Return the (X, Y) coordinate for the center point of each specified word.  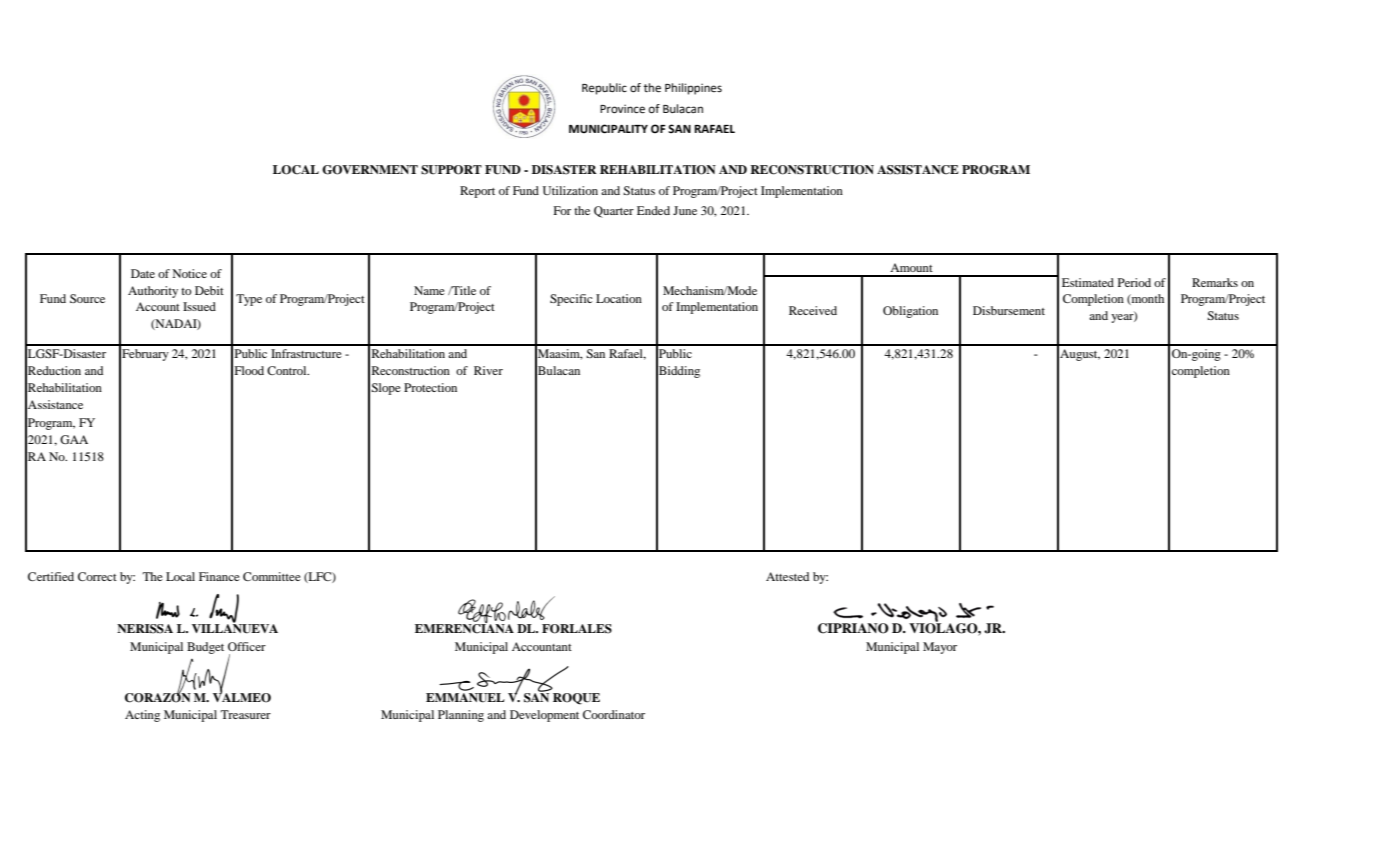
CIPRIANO (853, 628)
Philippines (693, 89)
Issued (199, 306)
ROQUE (576, 699)
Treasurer (245, 714)
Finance (219, 576)
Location (619, 298)
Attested (787, 576)
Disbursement (1009, 310)
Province (622, 109)
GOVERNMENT (370, 170)
